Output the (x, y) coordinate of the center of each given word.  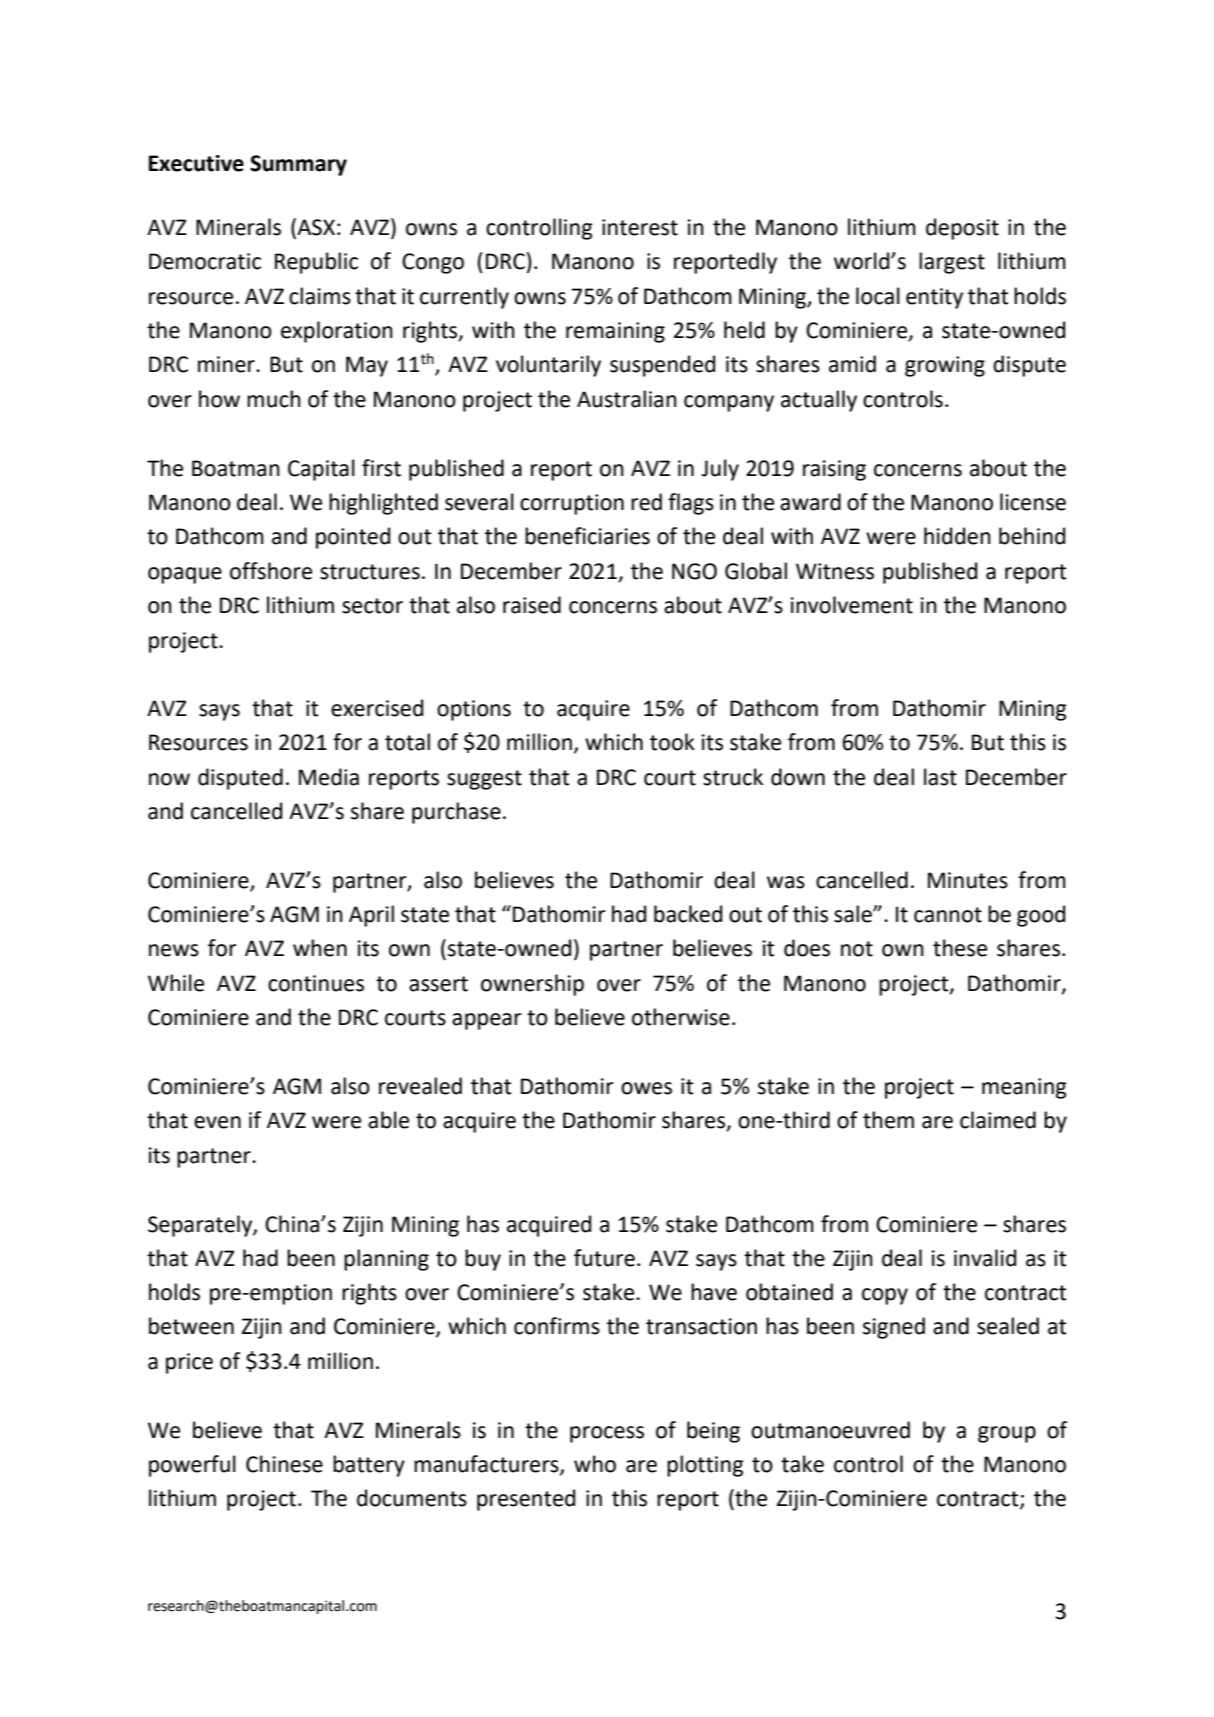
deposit (962, 229)
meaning (1024, 1088)
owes (646, 1088)
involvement (852, 605)
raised (532, 605)
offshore (271, 571)
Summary (298, 165)
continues (316, 983)
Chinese (284, 1464)
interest (640, 227)
